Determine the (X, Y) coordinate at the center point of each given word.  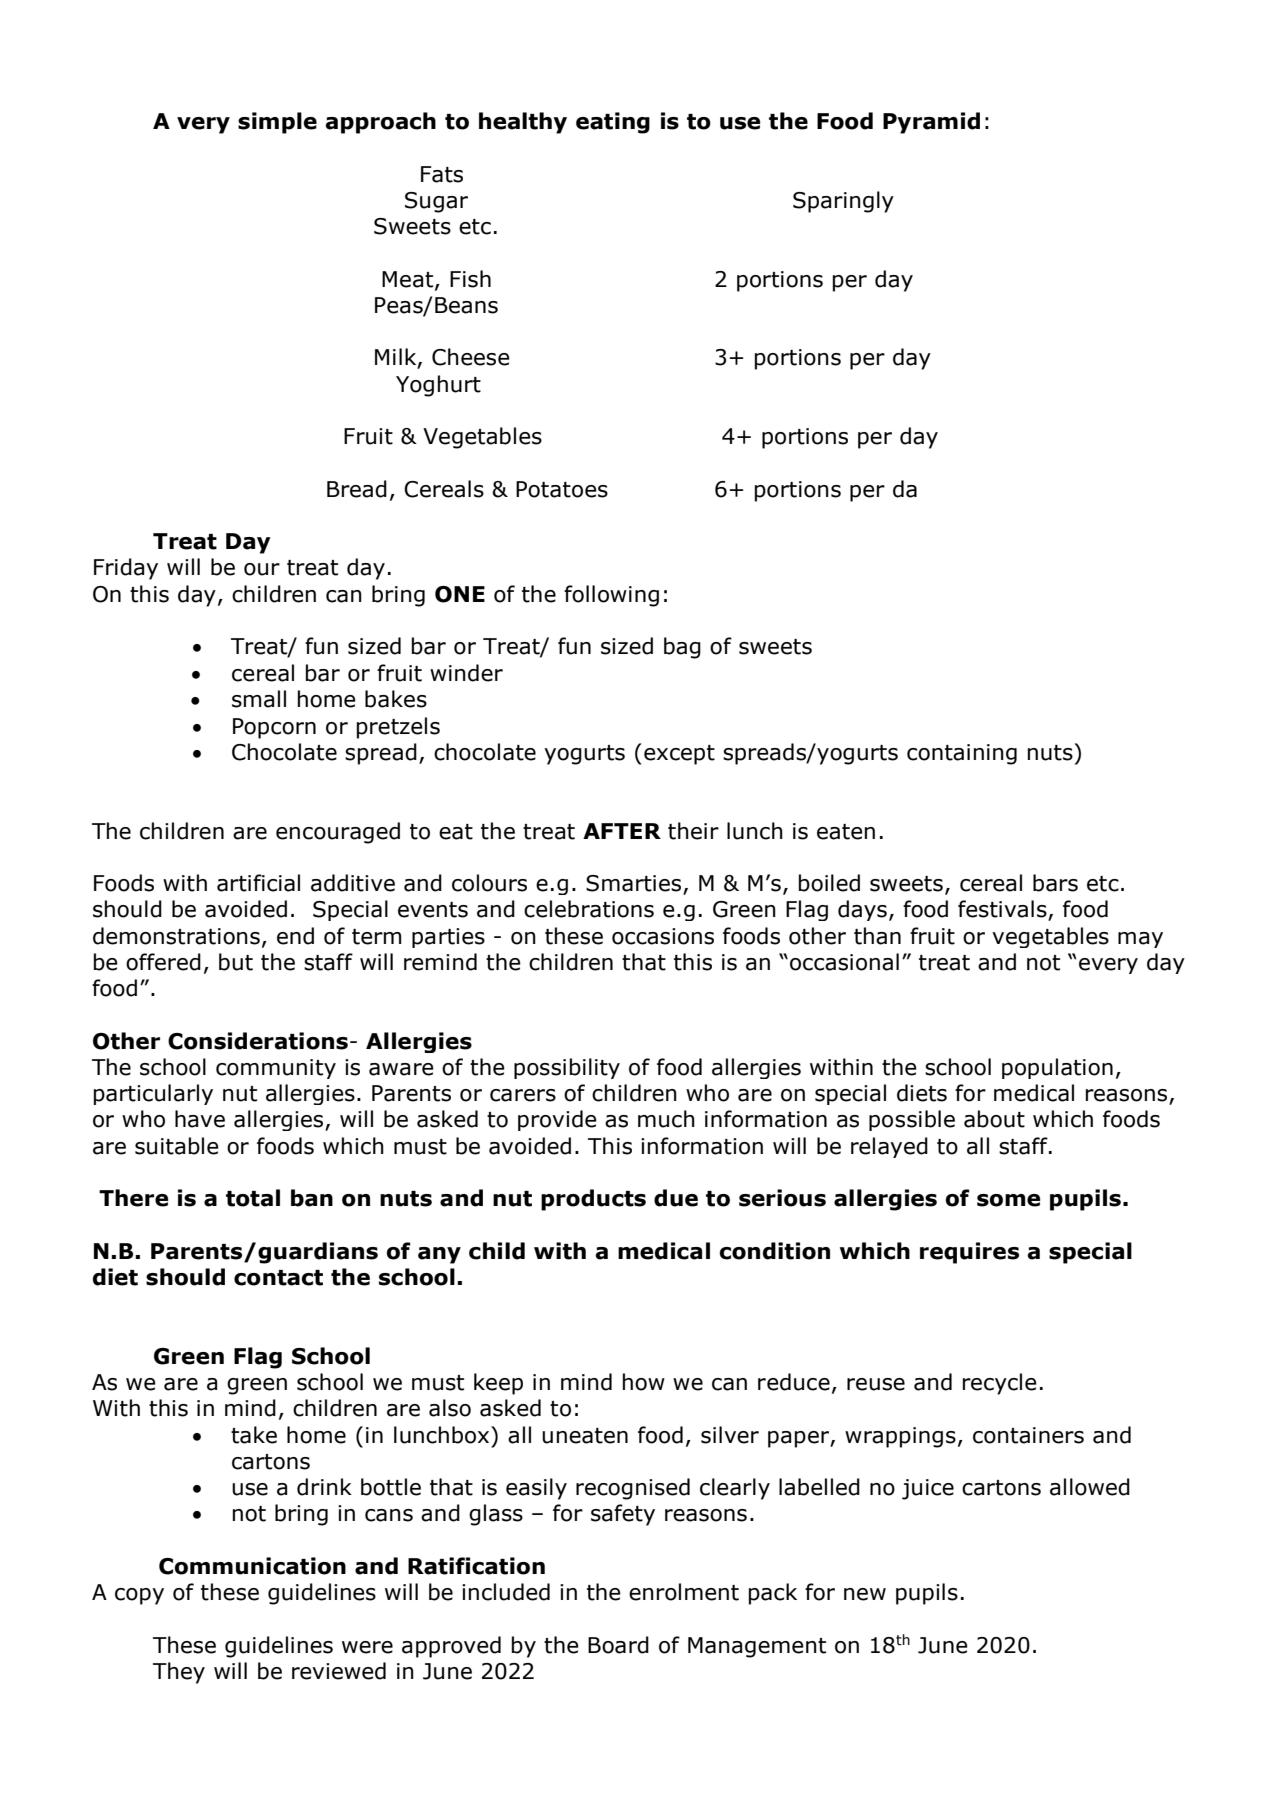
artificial (258, 883)
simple (277, 123)
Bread (357, 489)
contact (278, 1278)
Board (618, 1645)
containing (962, 754)
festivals (1003, 910)
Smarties (635, 884)
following (611, 596)
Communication (252, 1566)
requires (969, 1253)
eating (613, 123)
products (593, 1200)
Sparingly (843, 202)
